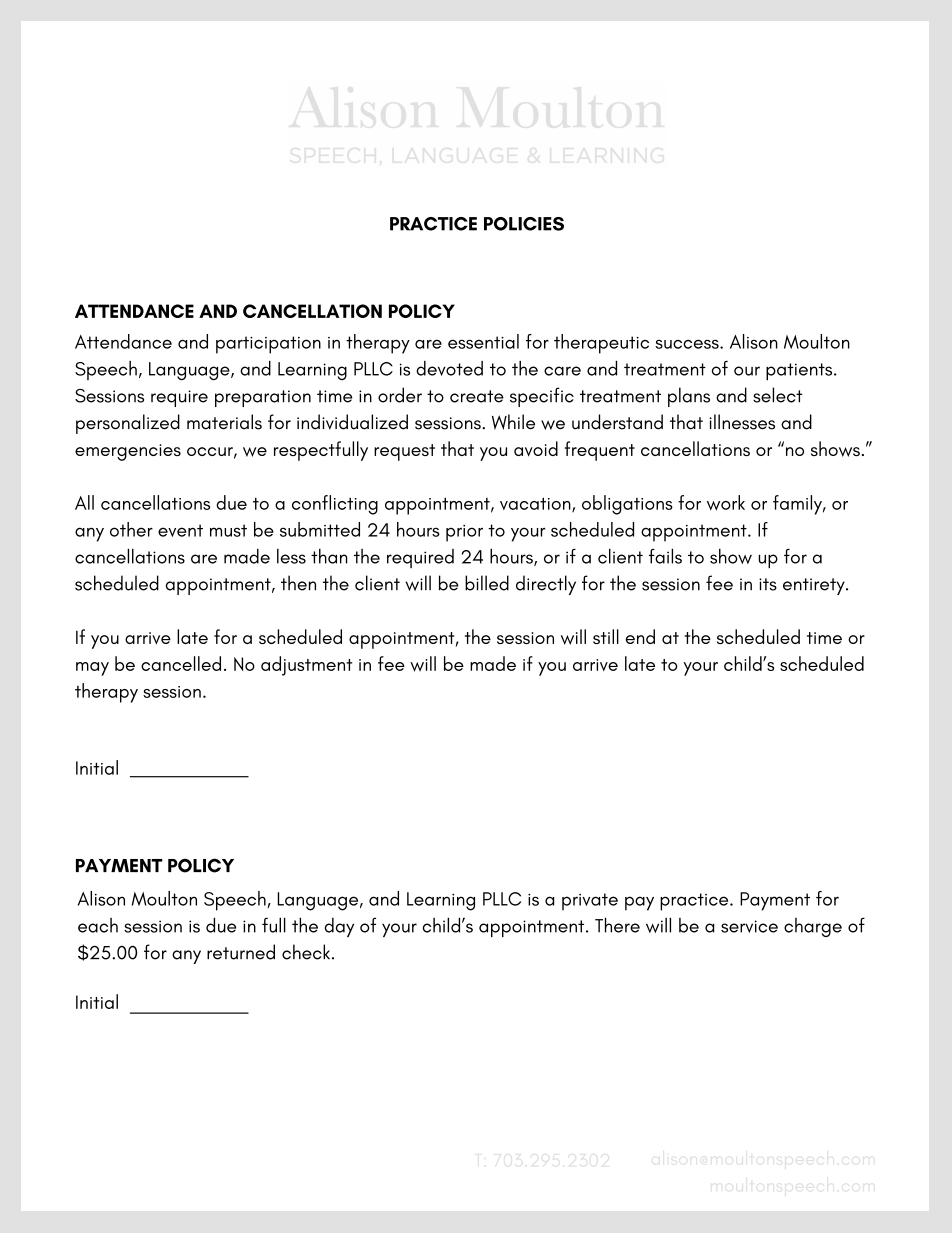 The width and height of the screenshot is (952, 1233). Describe the element at coordinates (768, 584) in the screenshot. I see `its` at that location.
